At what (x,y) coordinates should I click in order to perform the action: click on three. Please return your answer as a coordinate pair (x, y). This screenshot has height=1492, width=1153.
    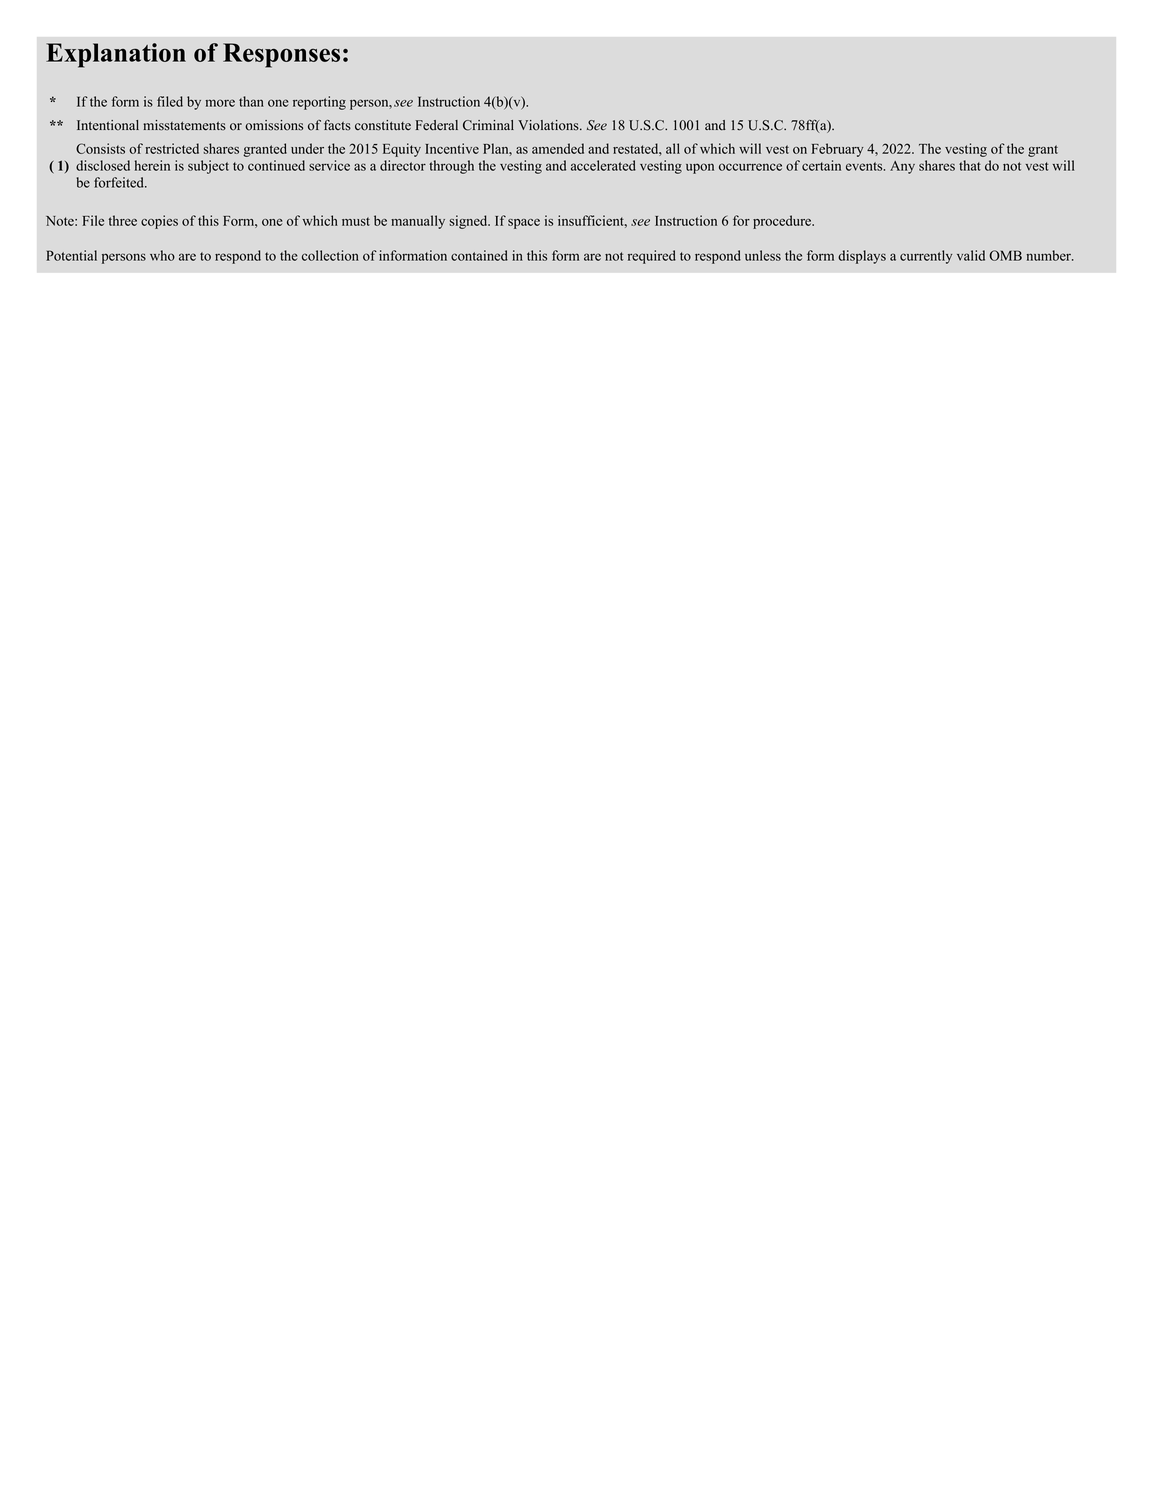
    Looking at the image, I should click on (123, 220).
